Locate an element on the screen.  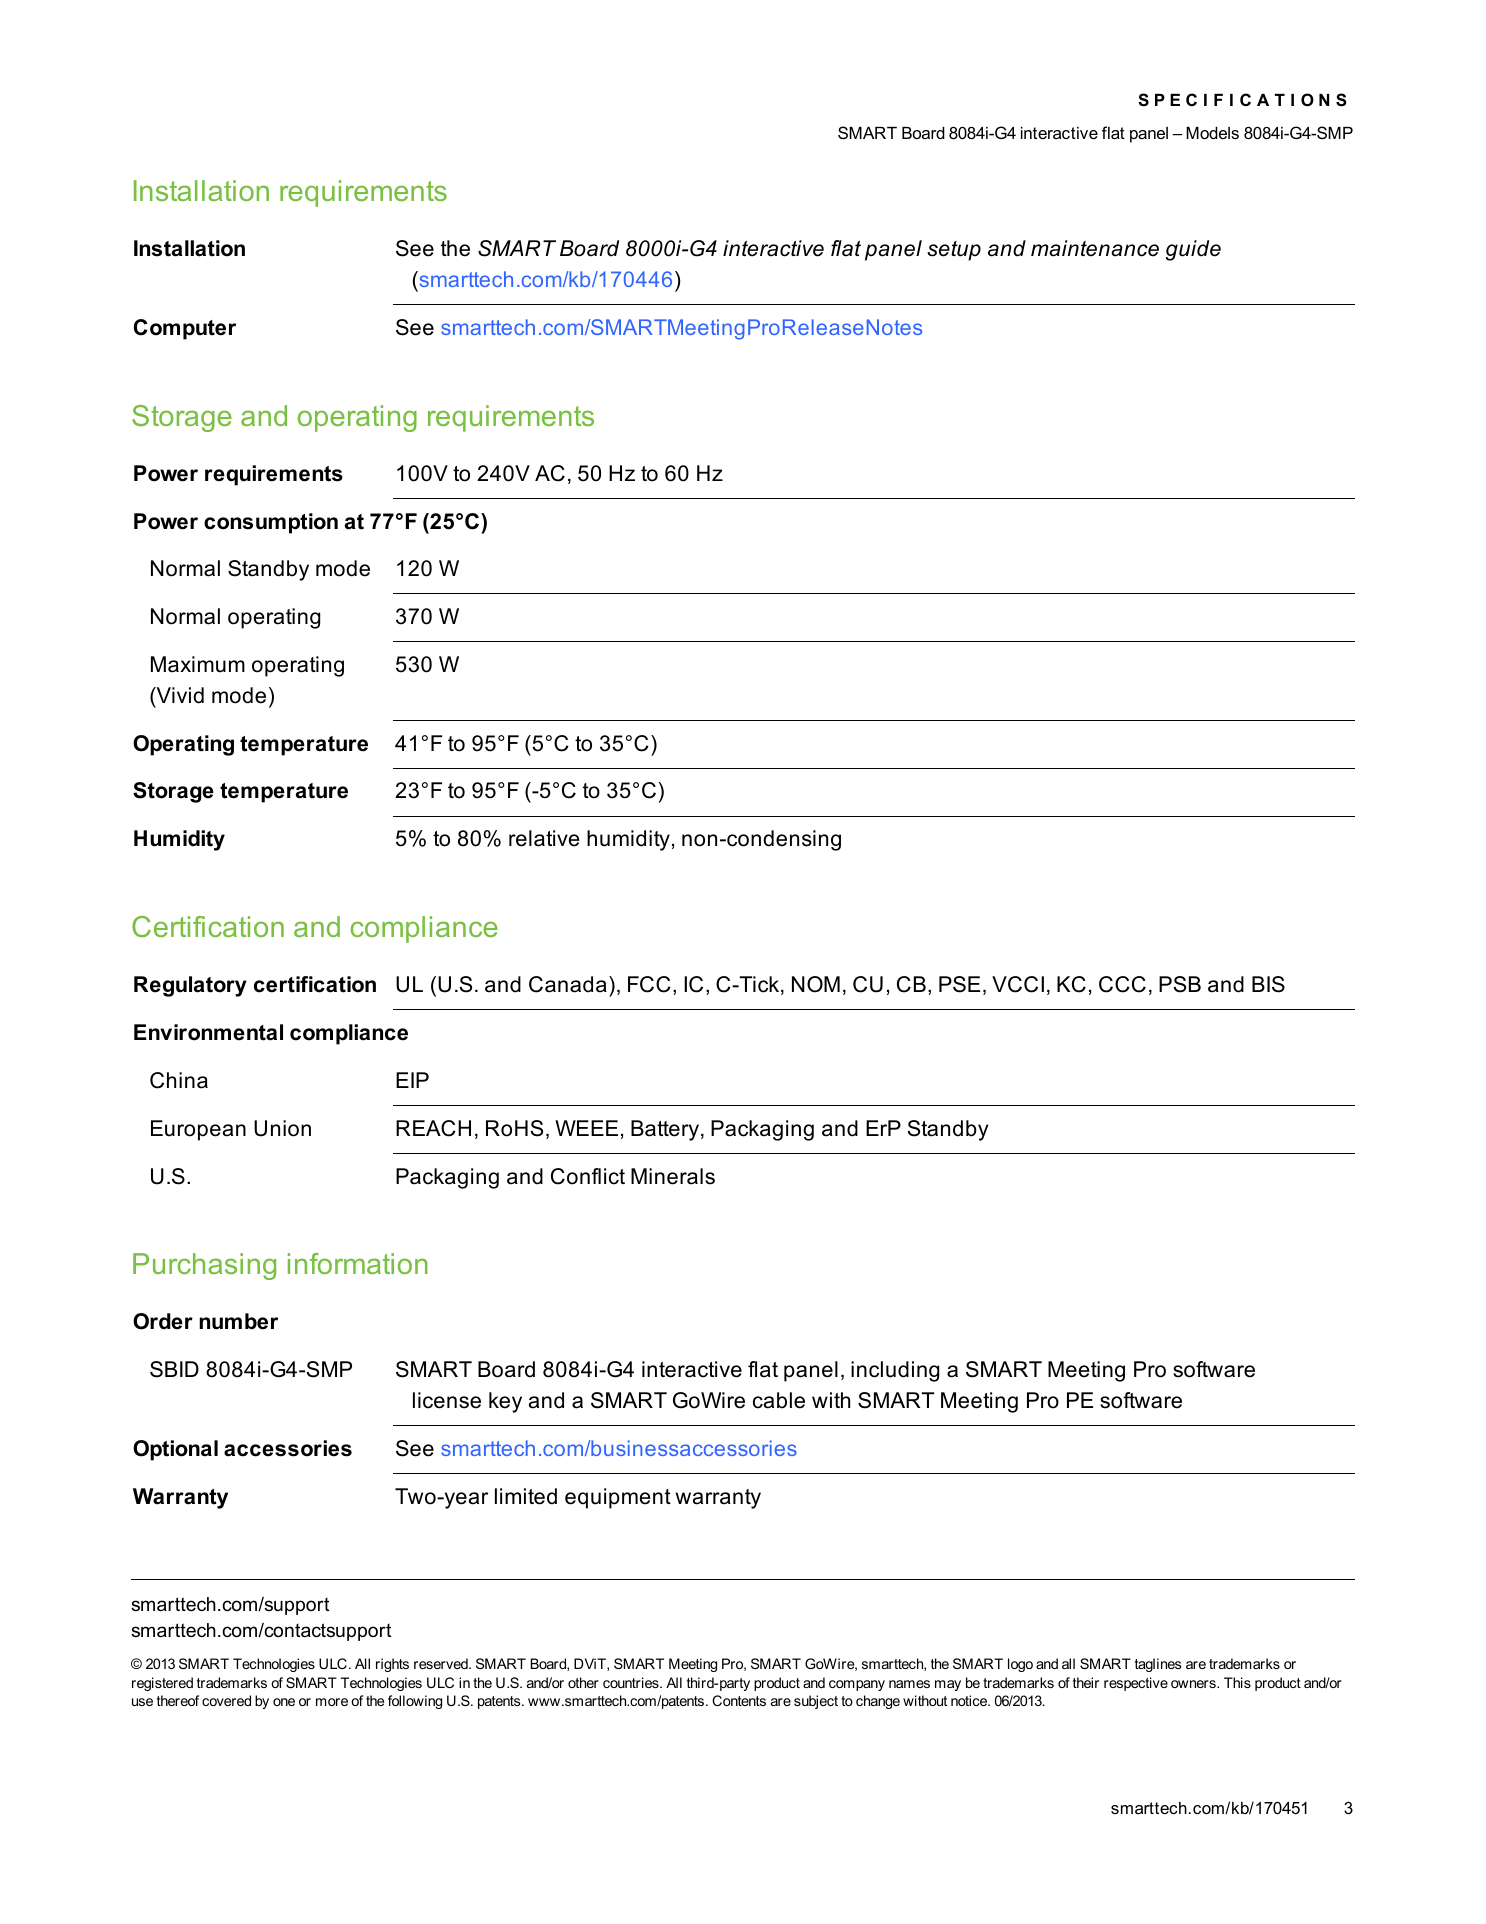
Union is located at coordinates (282, 1128).
